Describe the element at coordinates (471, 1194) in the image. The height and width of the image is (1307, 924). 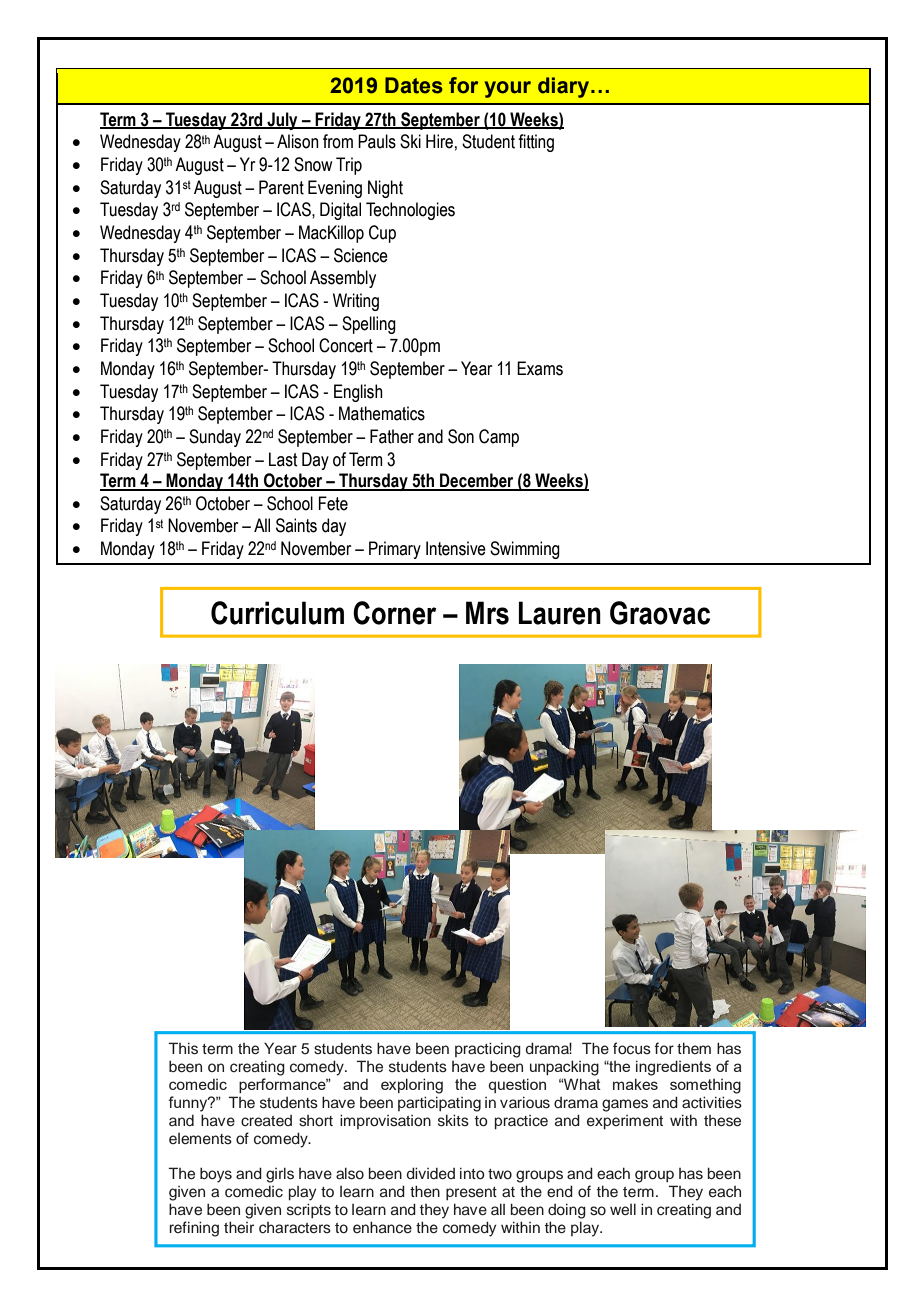
I see `present` at that location.
